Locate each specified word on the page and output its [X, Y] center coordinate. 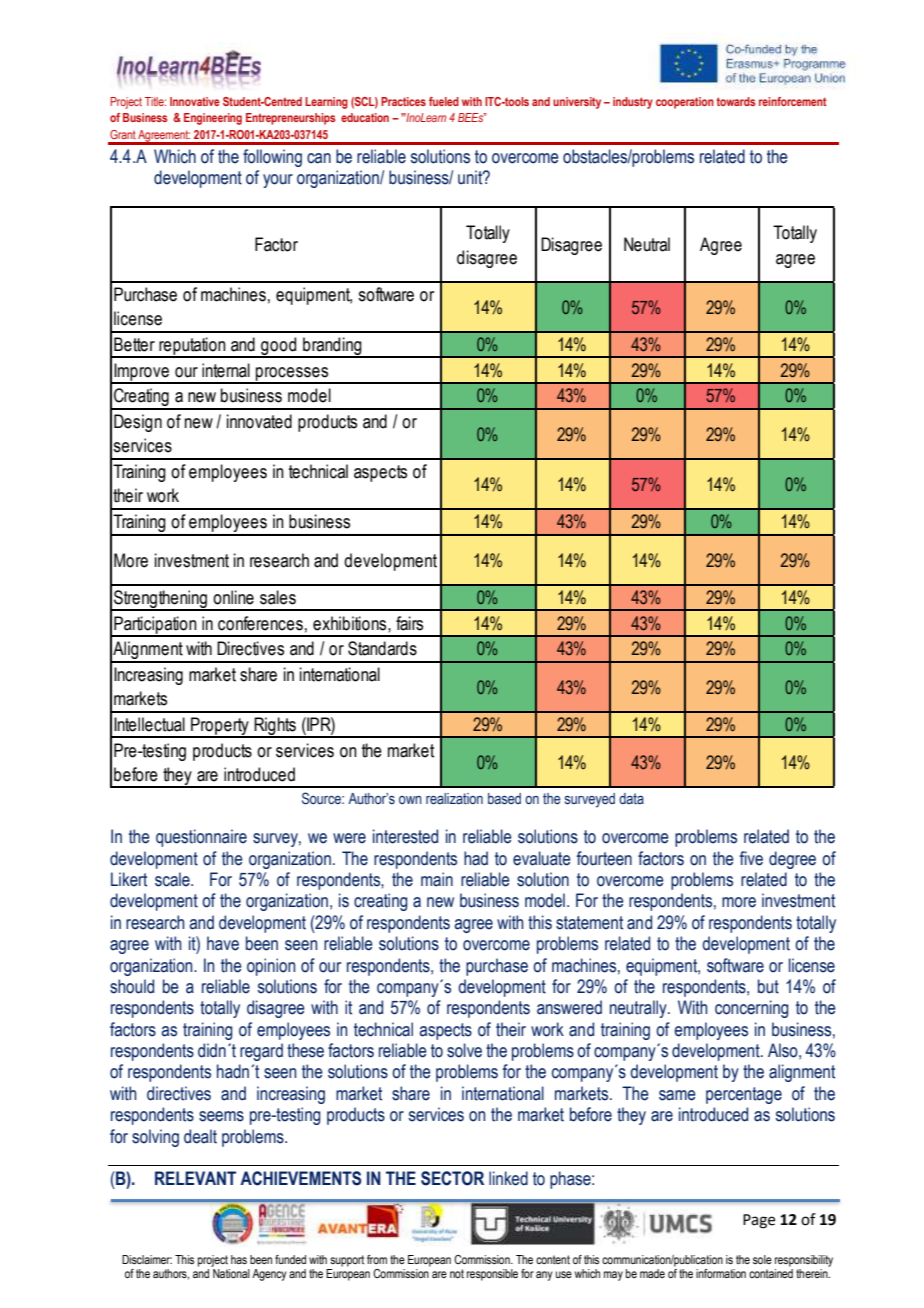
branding [332, 347]
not [457, 1273]
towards [736, 101]
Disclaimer [147, 1259]
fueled [444, 101]
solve [464, 1050]
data [631, 798]
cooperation [685, 103]
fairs [409, 623]
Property [220, 727]
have [223, 943]
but [768, 986]
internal [226, 370]
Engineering [213, 119]
